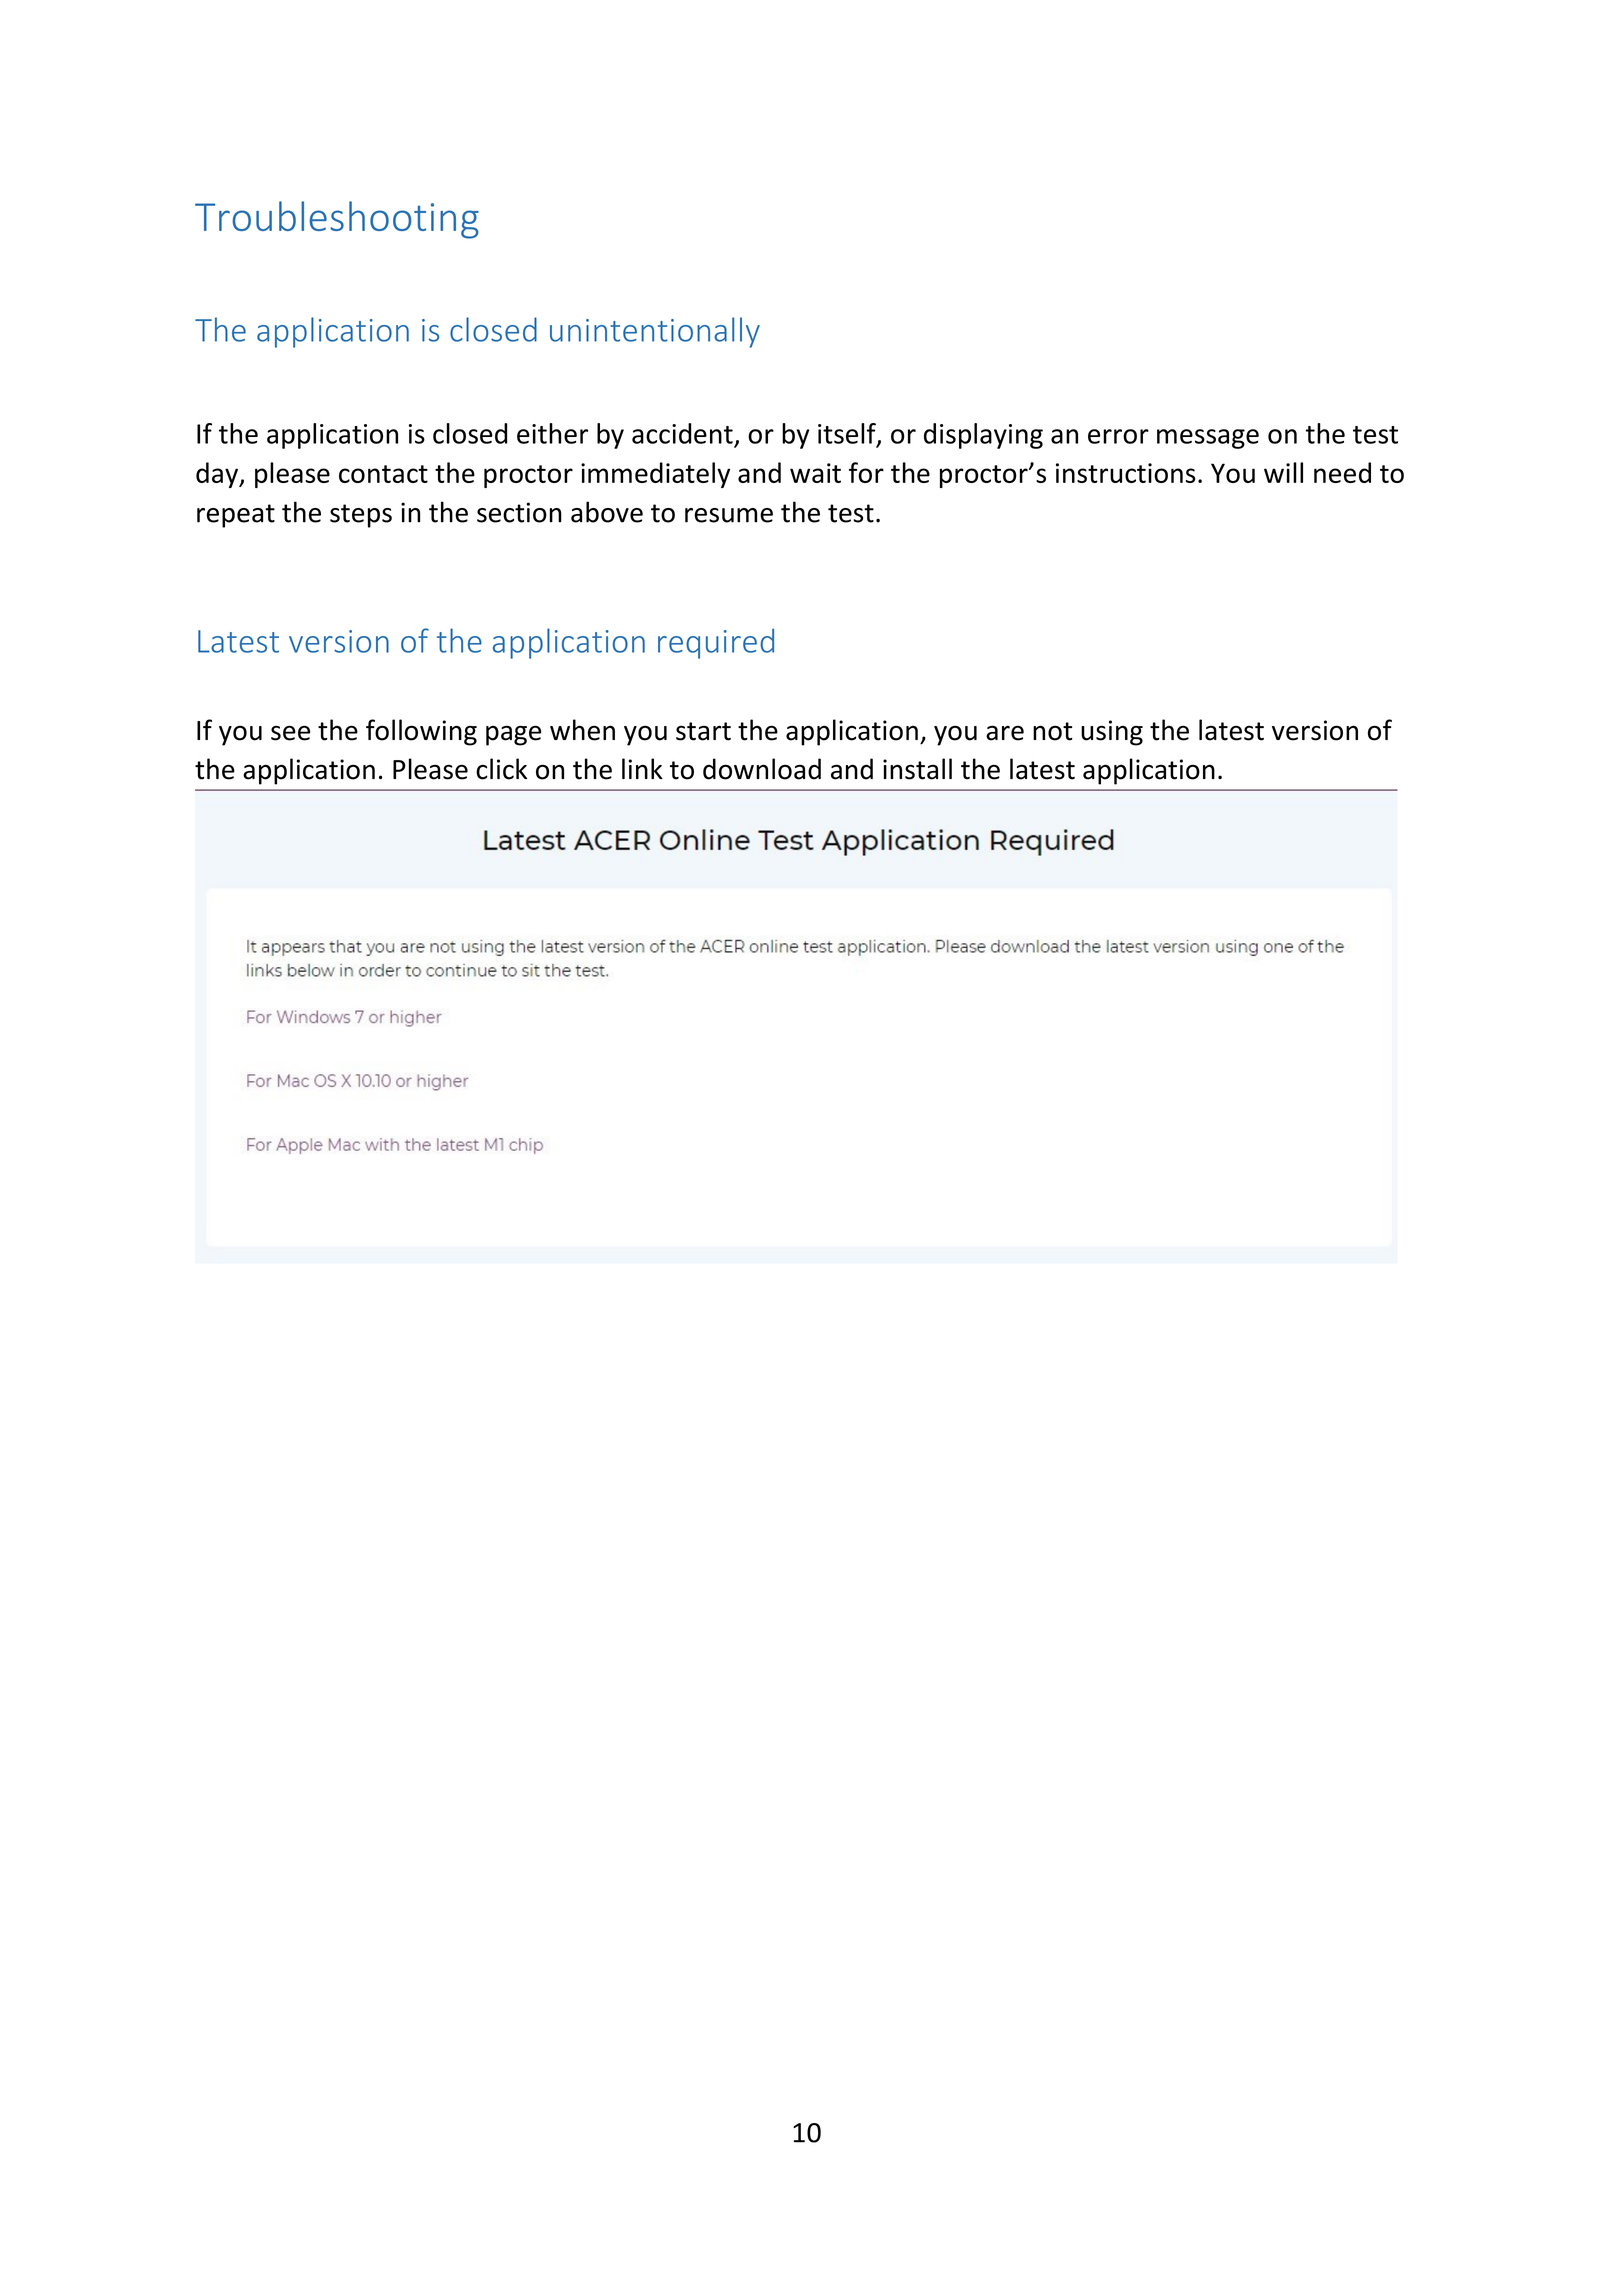 The width and height of the screenshot is (1613, 2281). I want to click on unintentionally, so click(655, 332).
